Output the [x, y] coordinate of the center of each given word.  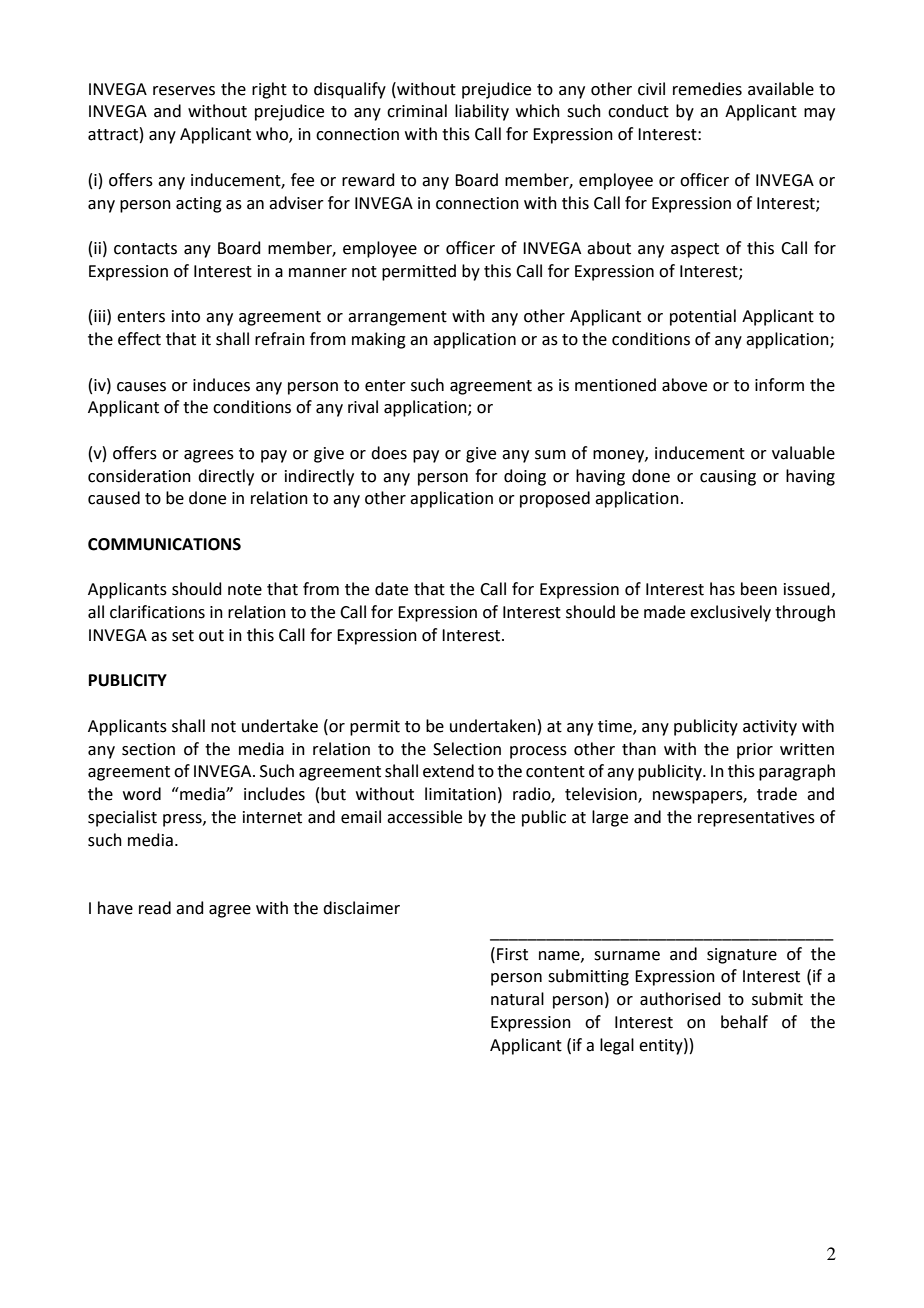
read [155, 908]
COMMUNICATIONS [164, 544]
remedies [707, 89]
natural [517, 999]
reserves [184, 91]
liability [482, 112]
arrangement [397, 318]
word [142, 794]
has [722, 589]
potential [703, 317]
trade [777, 794]
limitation [460, 794]
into [186, 316]
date [391, 589]
